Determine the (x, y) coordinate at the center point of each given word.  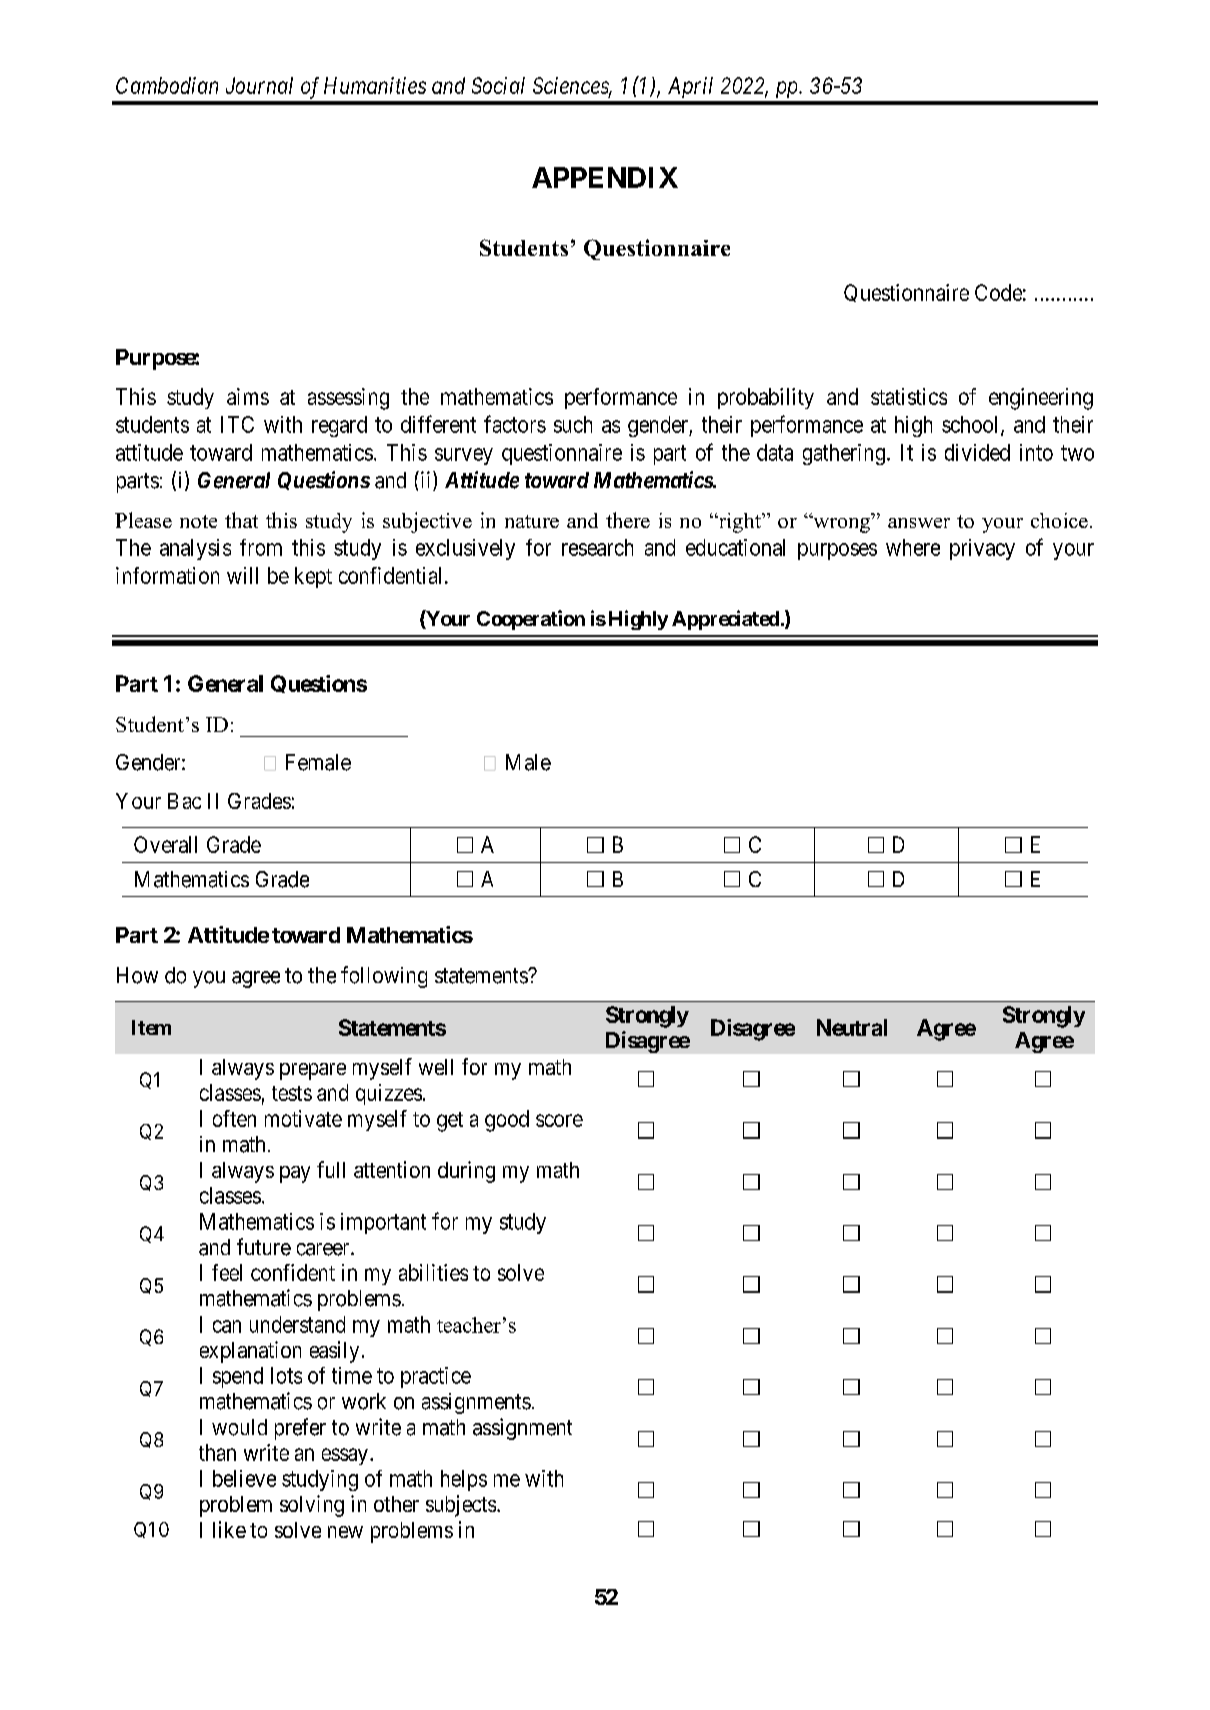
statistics (909, 396)
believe (244, 1478)
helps (464, 1480)
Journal (259, 85)
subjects (461, 1506)
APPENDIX (605, 177)
